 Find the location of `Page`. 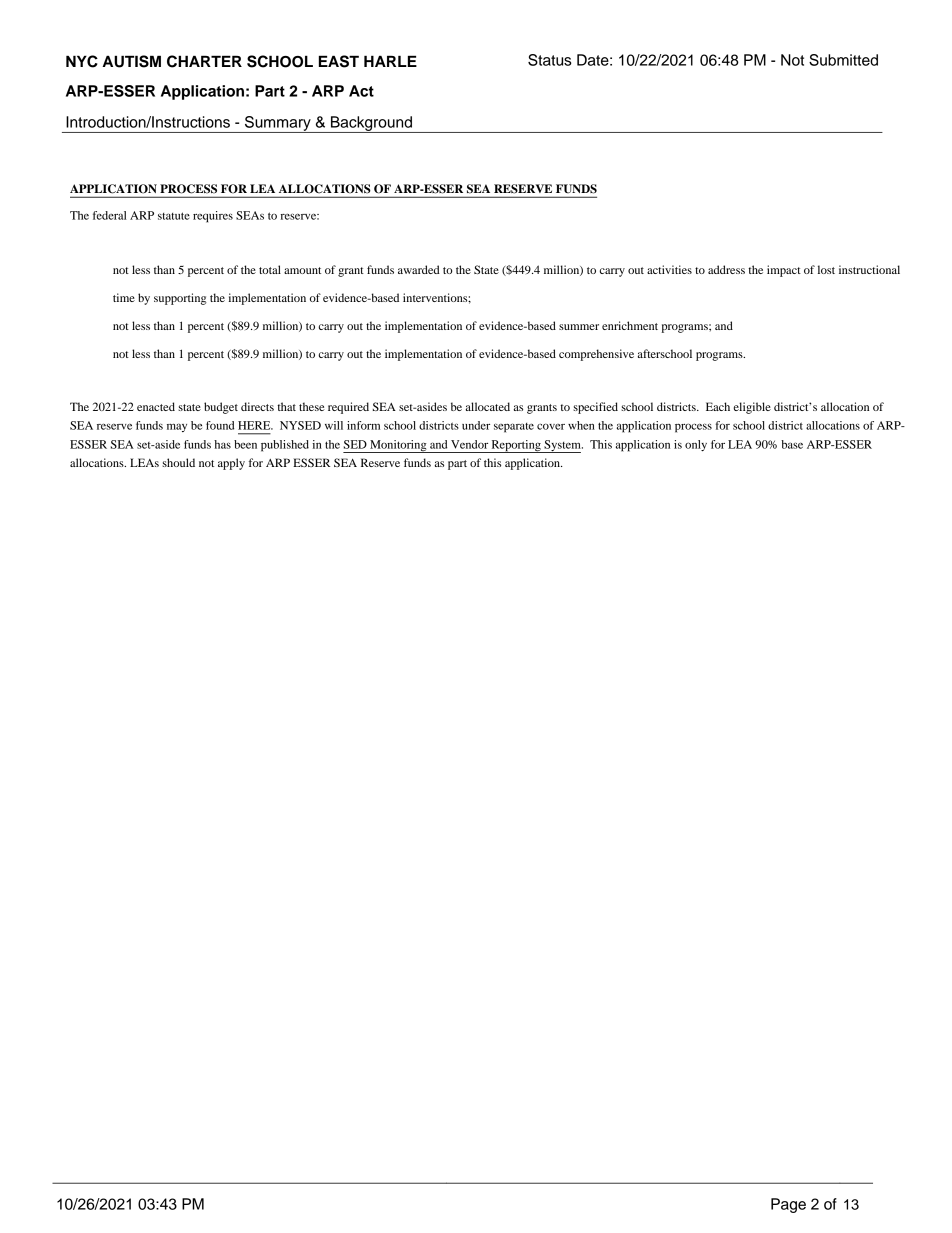

Page is located at coordinates (788, 1205).
